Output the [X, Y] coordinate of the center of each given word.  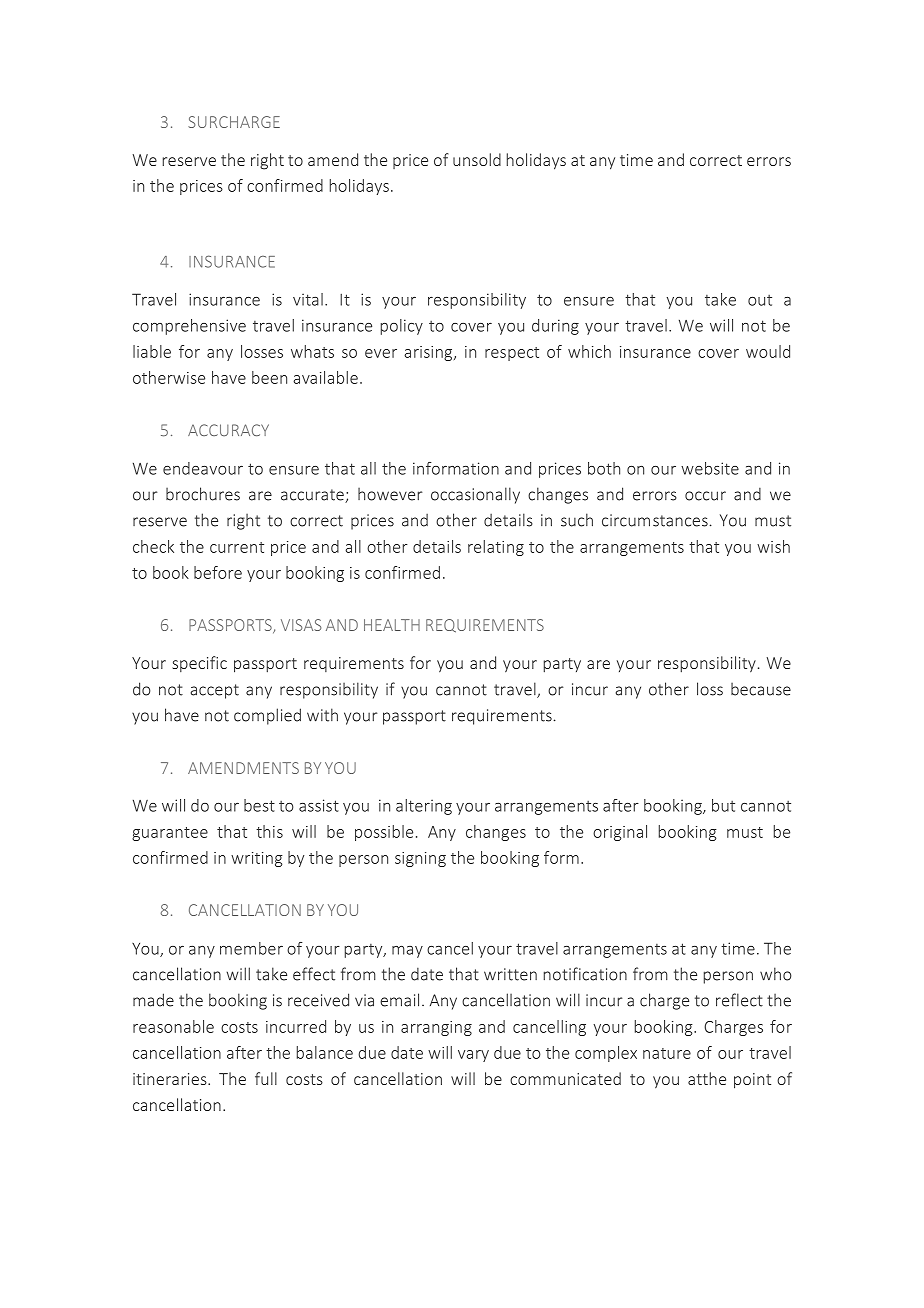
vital [308, 299]
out [760, 300]
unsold [477, 159]
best [259, 805]
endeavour [203, 468]
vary [473, 1056]
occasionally [475, 495]
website [710, 468]
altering [424, 807]
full [266, 1078]
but [723, 805]
